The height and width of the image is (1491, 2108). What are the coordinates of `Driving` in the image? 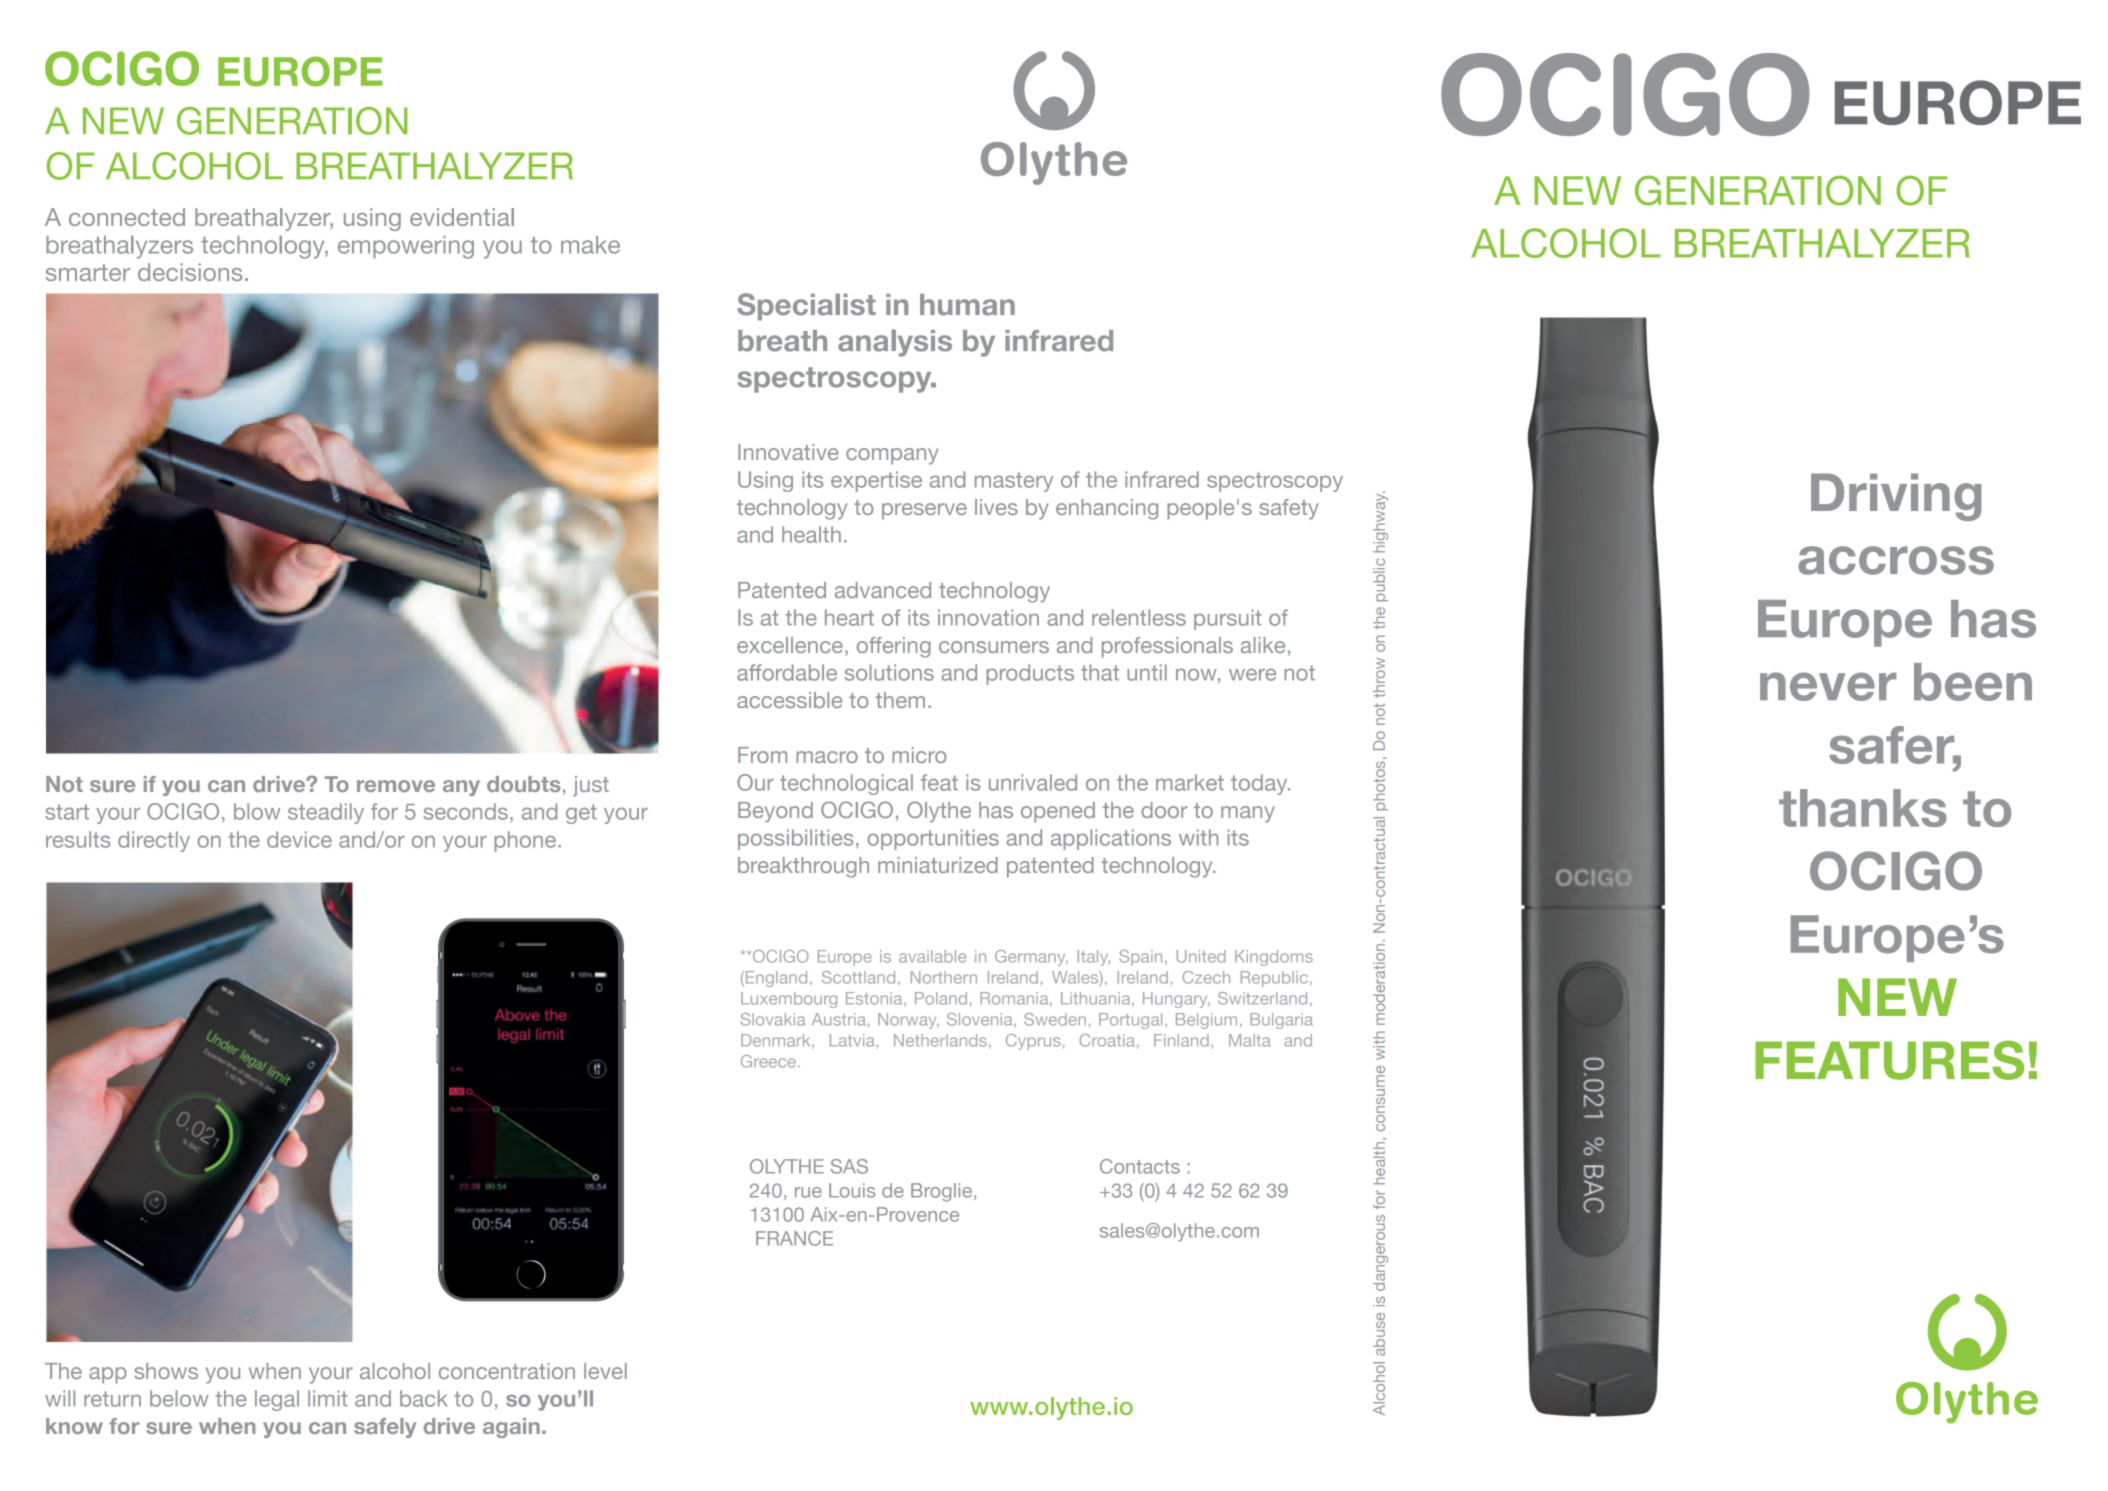 It's located at (1896, 497).
